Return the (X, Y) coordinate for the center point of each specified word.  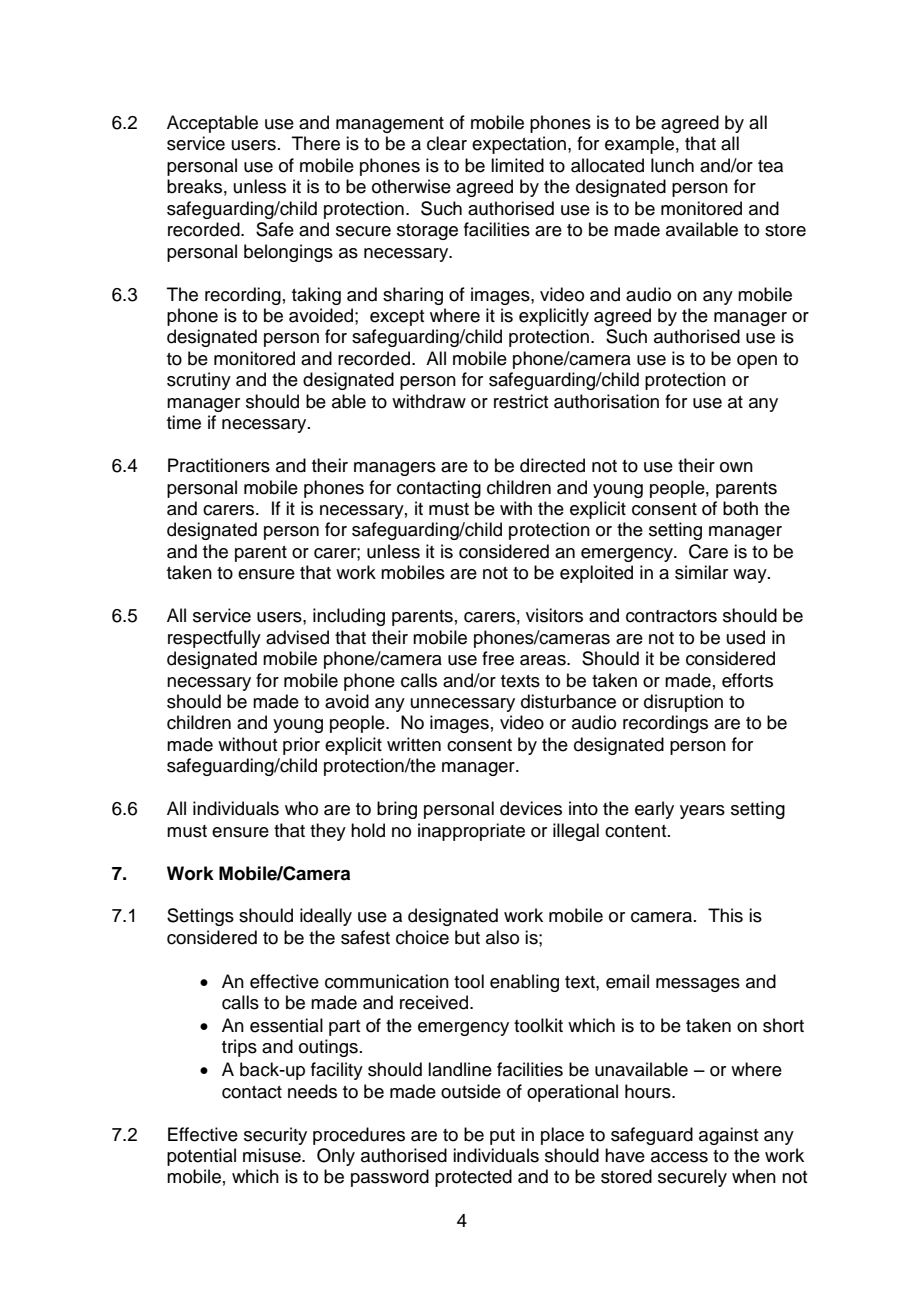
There (316, 143)
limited (517, 165)
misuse (273, 1155)
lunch (672, 165)
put (502, 1137)
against (728, 1136)
